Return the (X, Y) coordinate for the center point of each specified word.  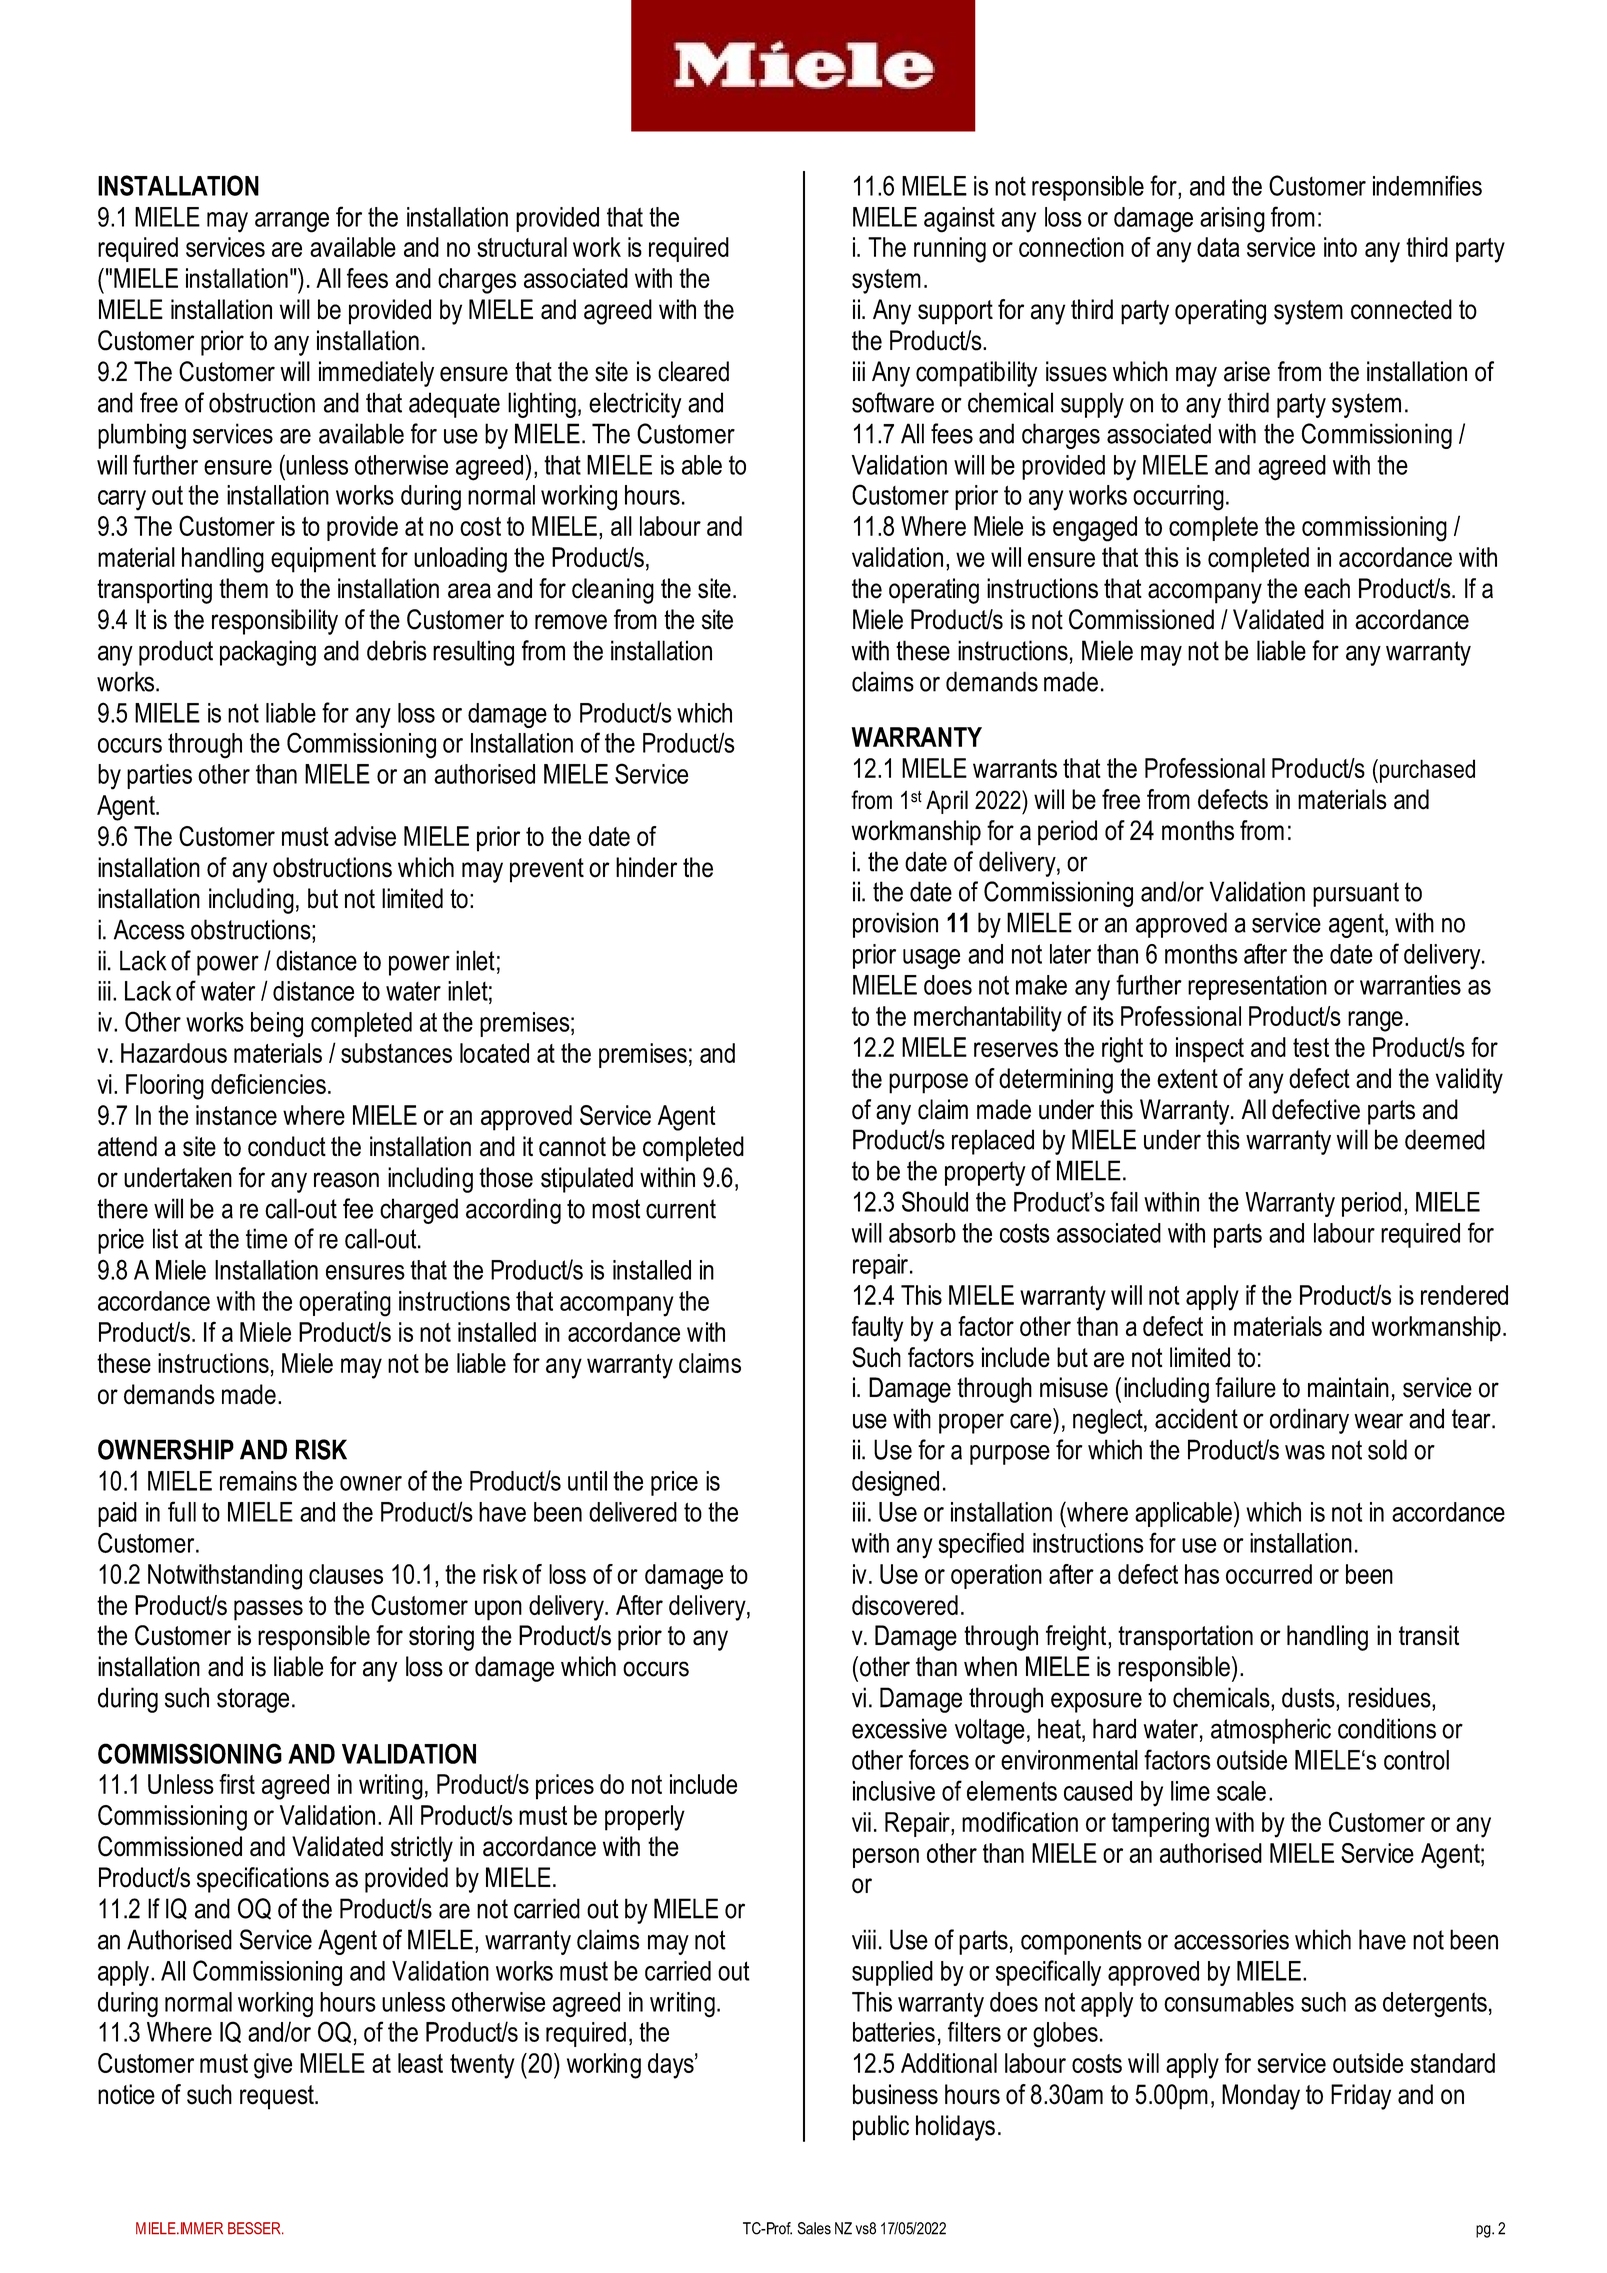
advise (365, 836)
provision (895, 925)
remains (258, 1481)
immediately (376, 374)
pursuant (1356, 894)
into (1340, 247)
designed (895, 1483)
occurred (1269, 1574)
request (278, 2097)
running (950, 250)
